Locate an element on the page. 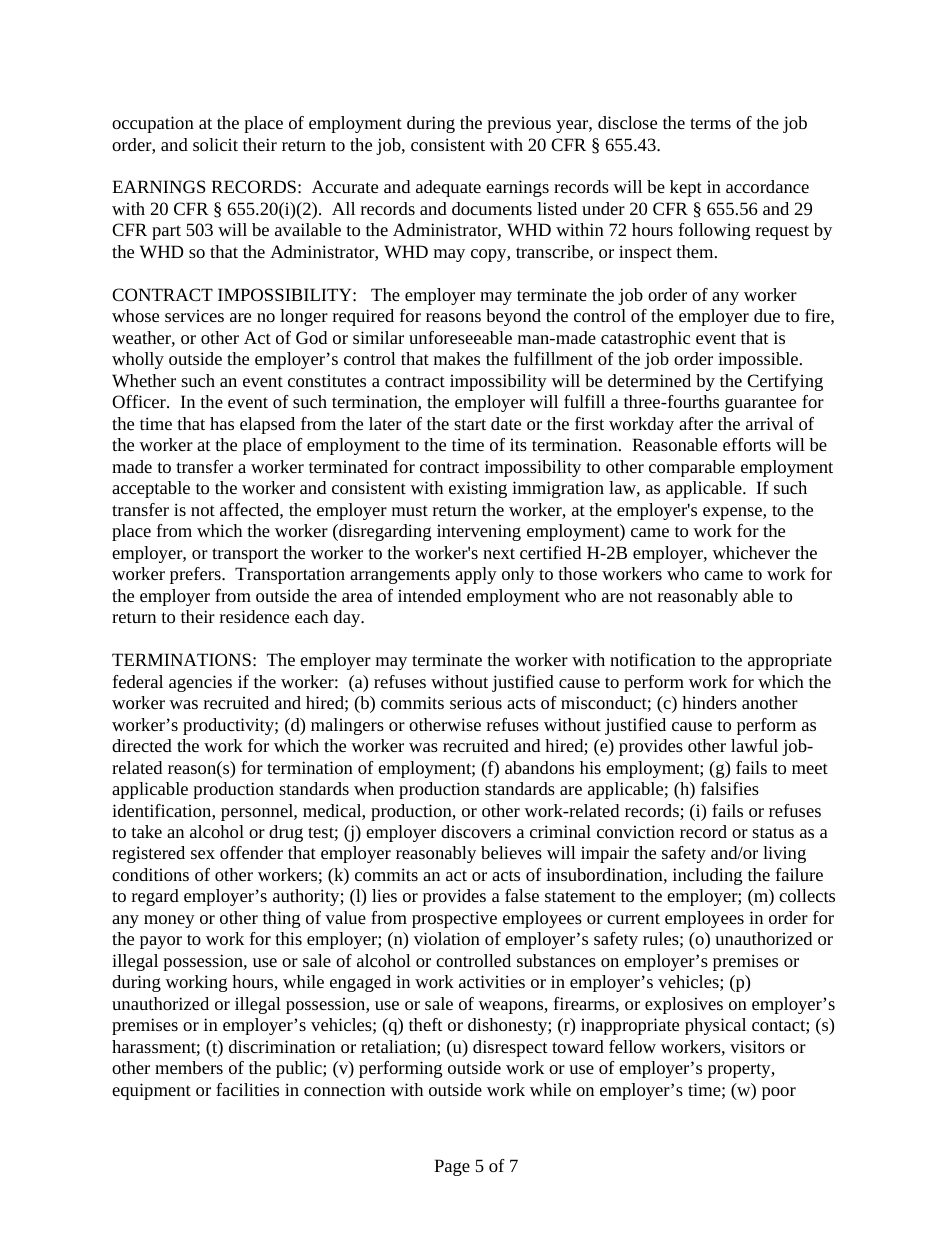 The width and height of the image is (952, 1233). serious is located at coordinates (476, 702).
